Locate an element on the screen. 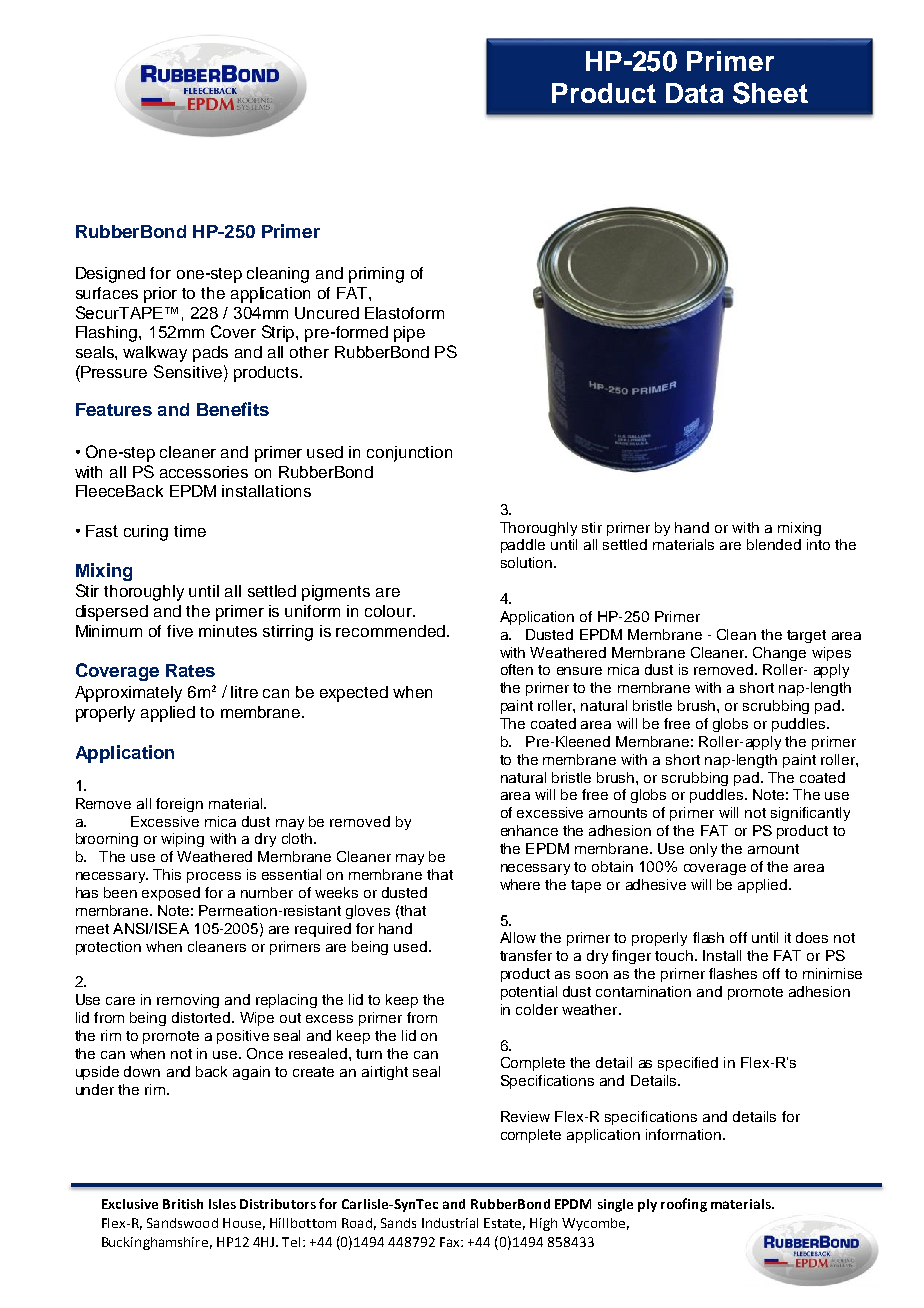 The height and width of the screenshot is (1308, 924). blended is located at coordinates (774, 544).
